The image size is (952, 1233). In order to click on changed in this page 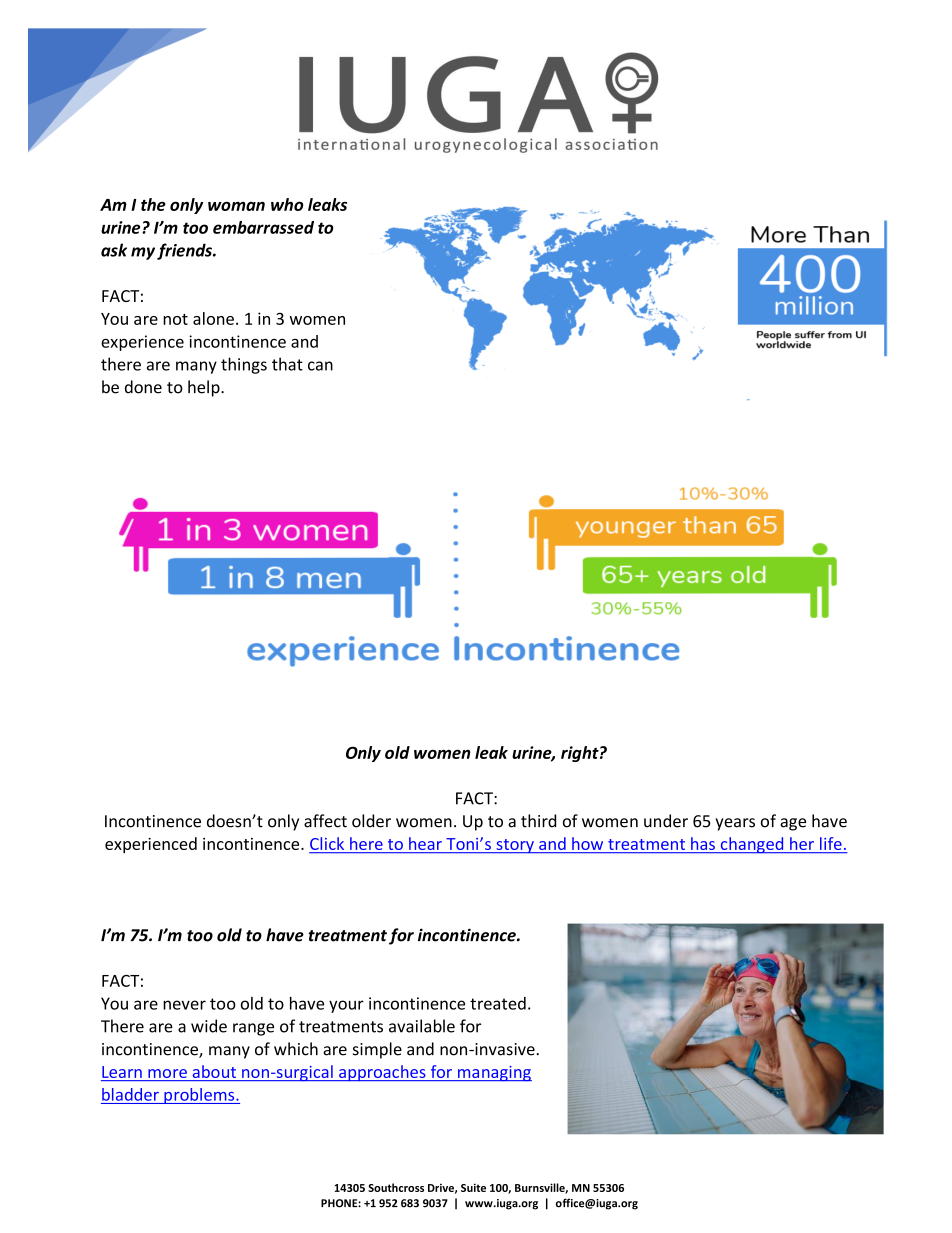, I will do `click(752, 845)`.
